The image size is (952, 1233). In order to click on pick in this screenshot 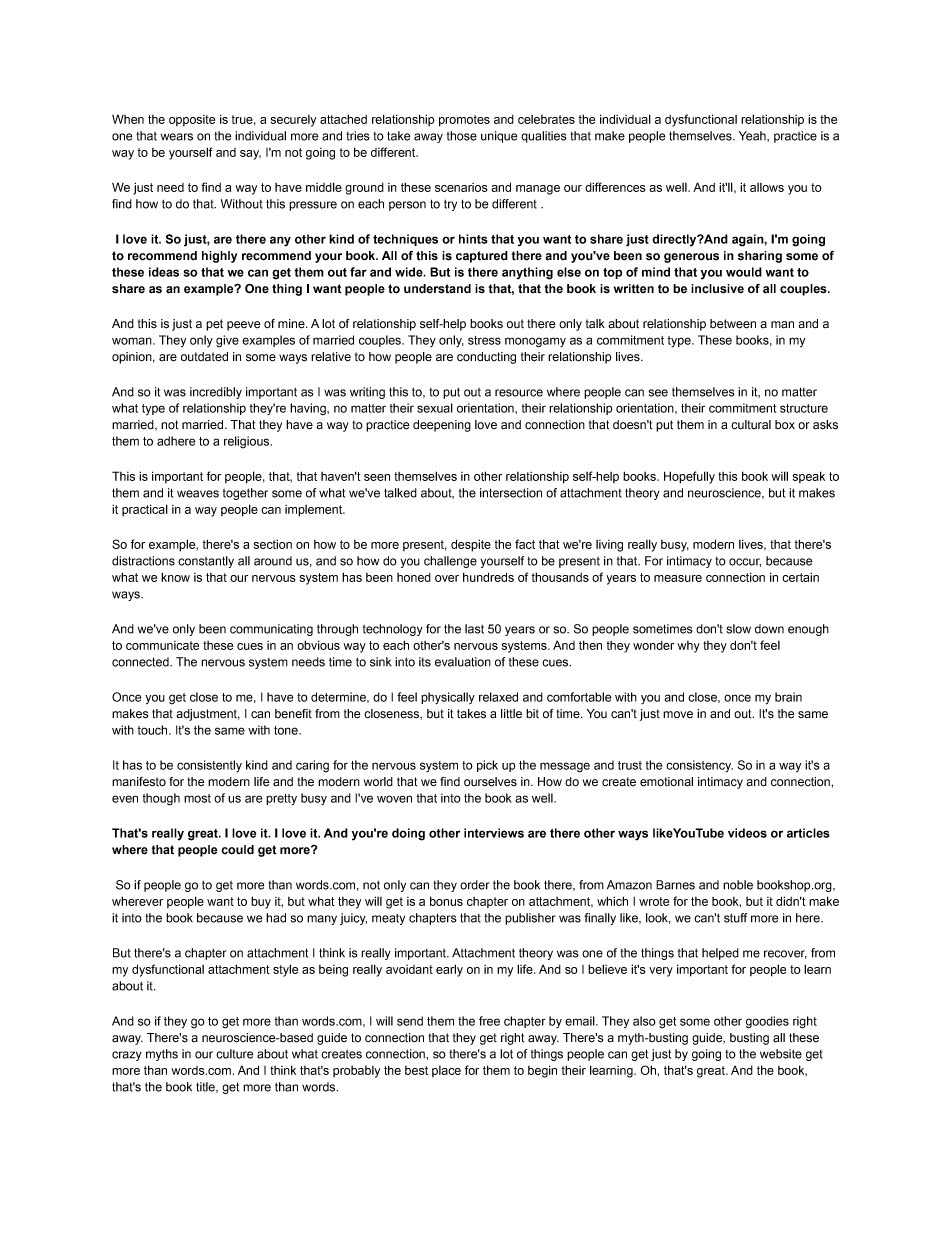, I will do `click(487, 766)`.
